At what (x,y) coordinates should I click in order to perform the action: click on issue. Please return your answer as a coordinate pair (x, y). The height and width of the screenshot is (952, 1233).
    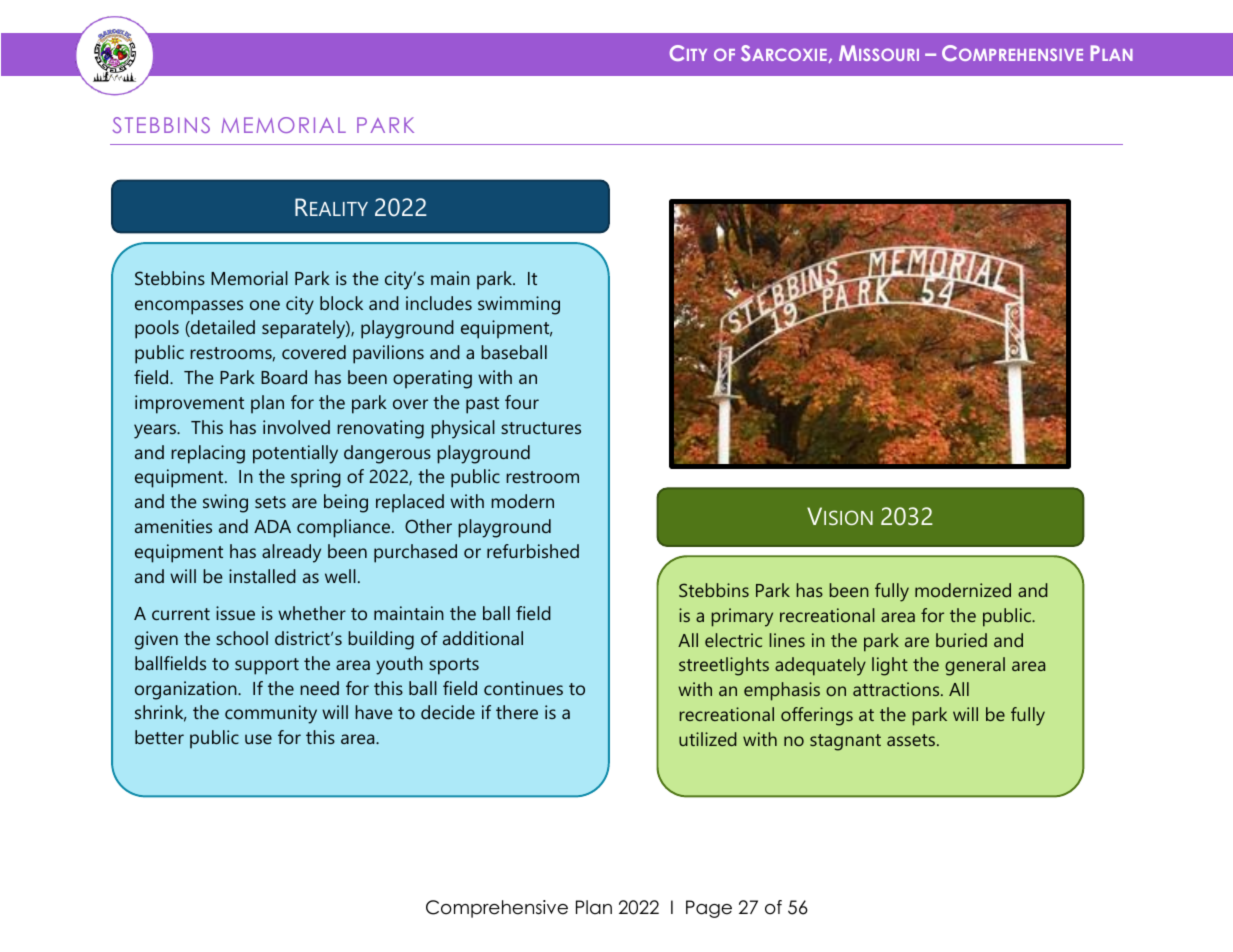
    Looking at the image, I should click on (235, 613).
